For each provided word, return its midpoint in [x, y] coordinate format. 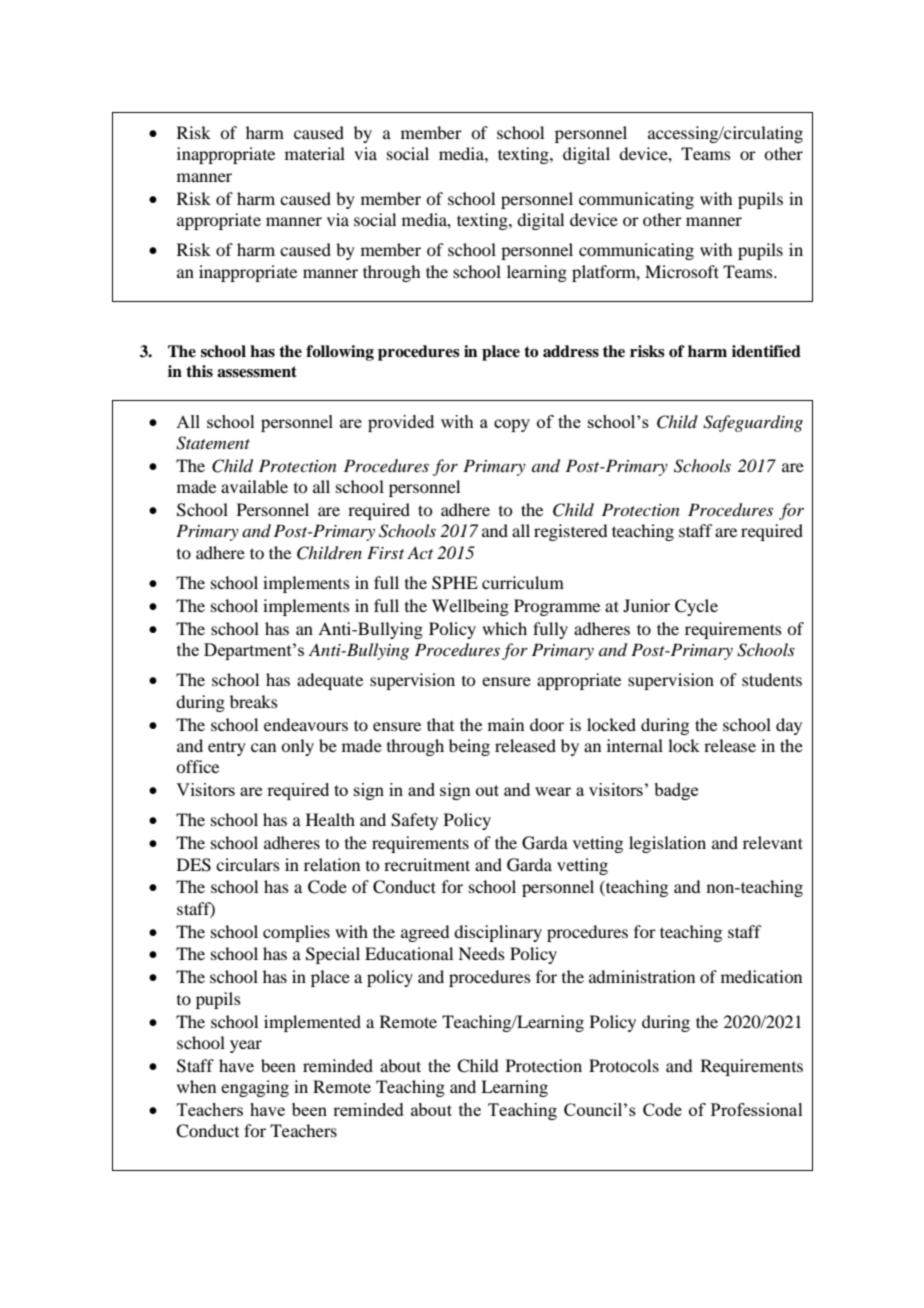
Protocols [624, 1065]
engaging [255, 1088]
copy [512, 425]
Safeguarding [753, 423]
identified [766, 351]
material [315, 153]
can [263, 747]
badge [676, 791]
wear [553, 791]
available [254, 486]
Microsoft [682, 271]
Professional [757, 1109]
